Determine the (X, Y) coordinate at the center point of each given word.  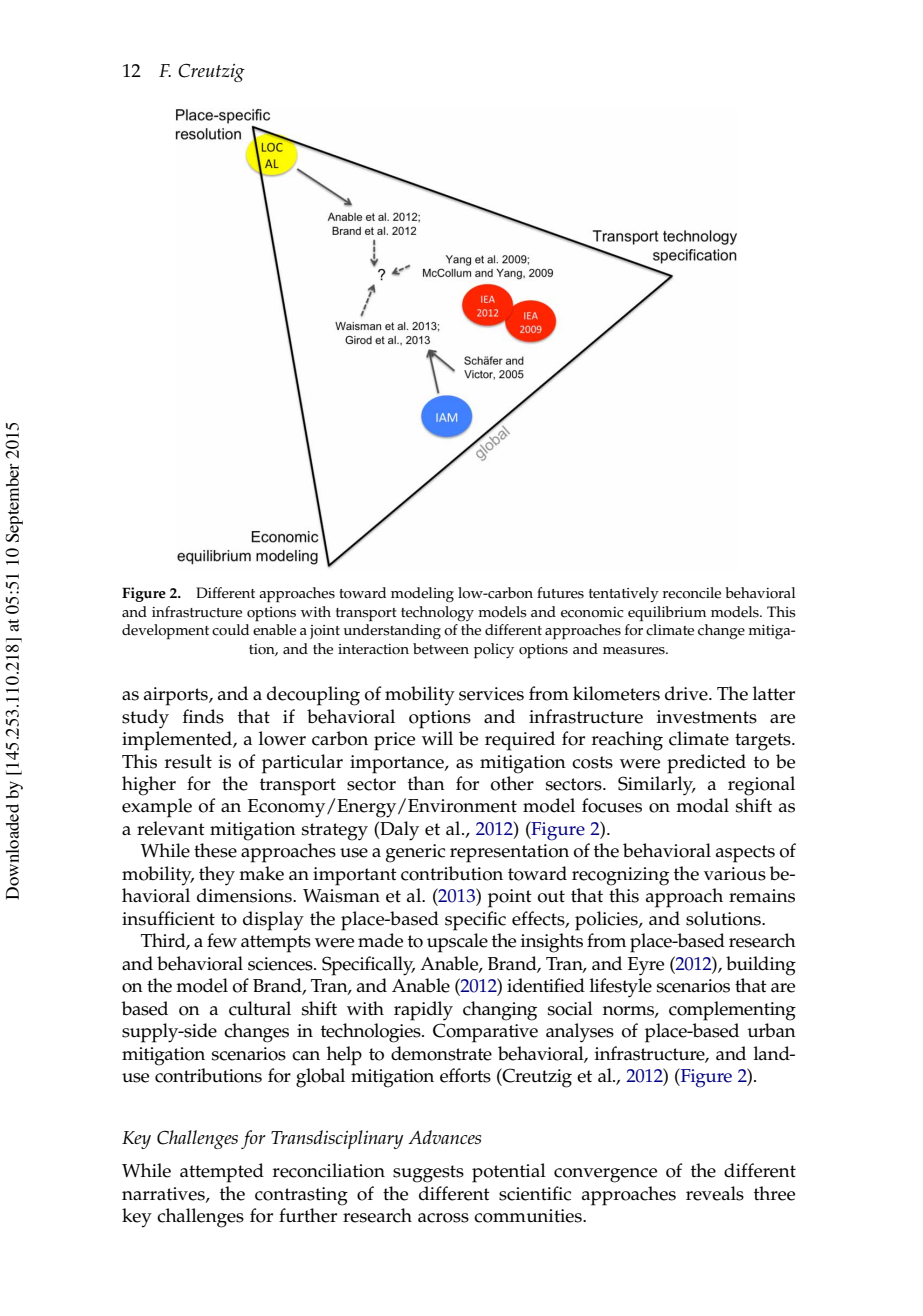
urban (771, 1030)
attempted (222, 1173)
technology (437, 614)
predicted (706, 764)
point (510, 898)
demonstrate (441, 1053)
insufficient (168, 918)
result (188, 761)
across (443, 1218)
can (306, 1056)
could (230, 630)
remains (762, 896)
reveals (715, 1193)
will (437, 738)
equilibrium (667, 614)
